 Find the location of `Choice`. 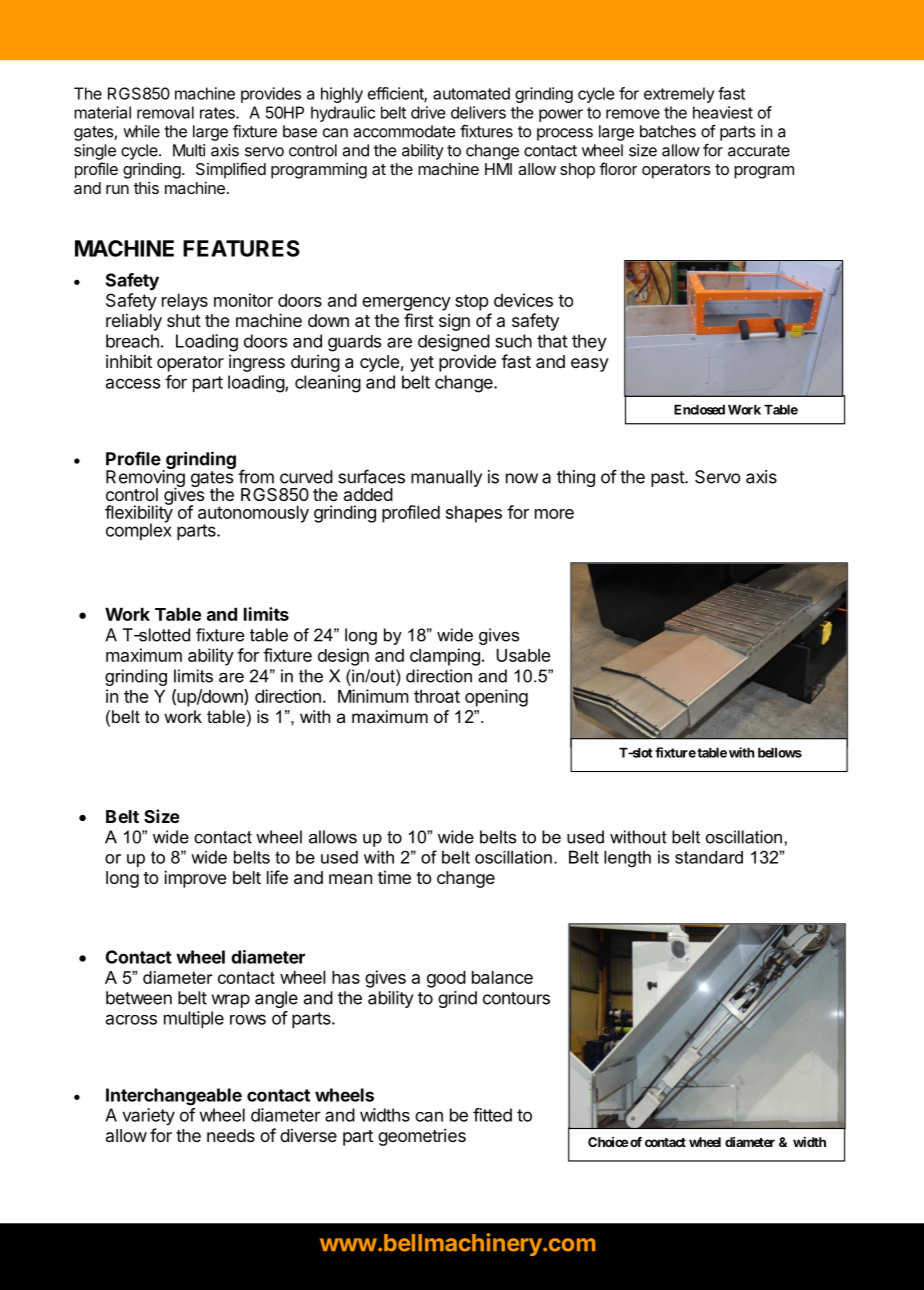

Choice is located at coordinates (608, 1142).
